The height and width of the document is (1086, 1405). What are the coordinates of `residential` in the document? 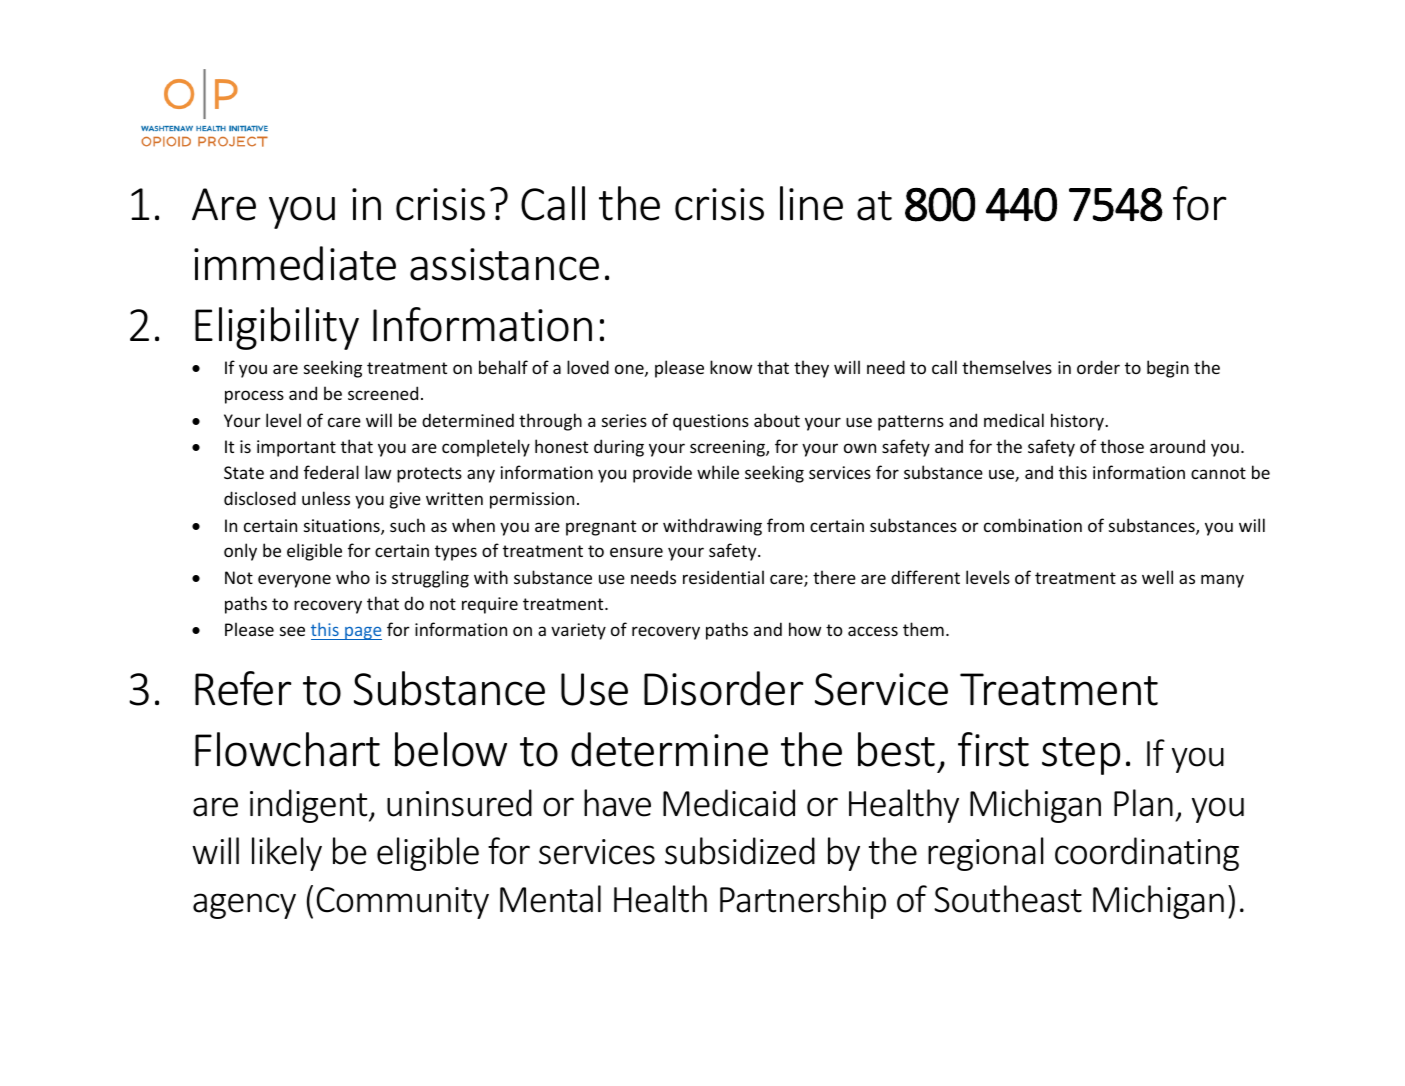 It's located at (723, 577).
